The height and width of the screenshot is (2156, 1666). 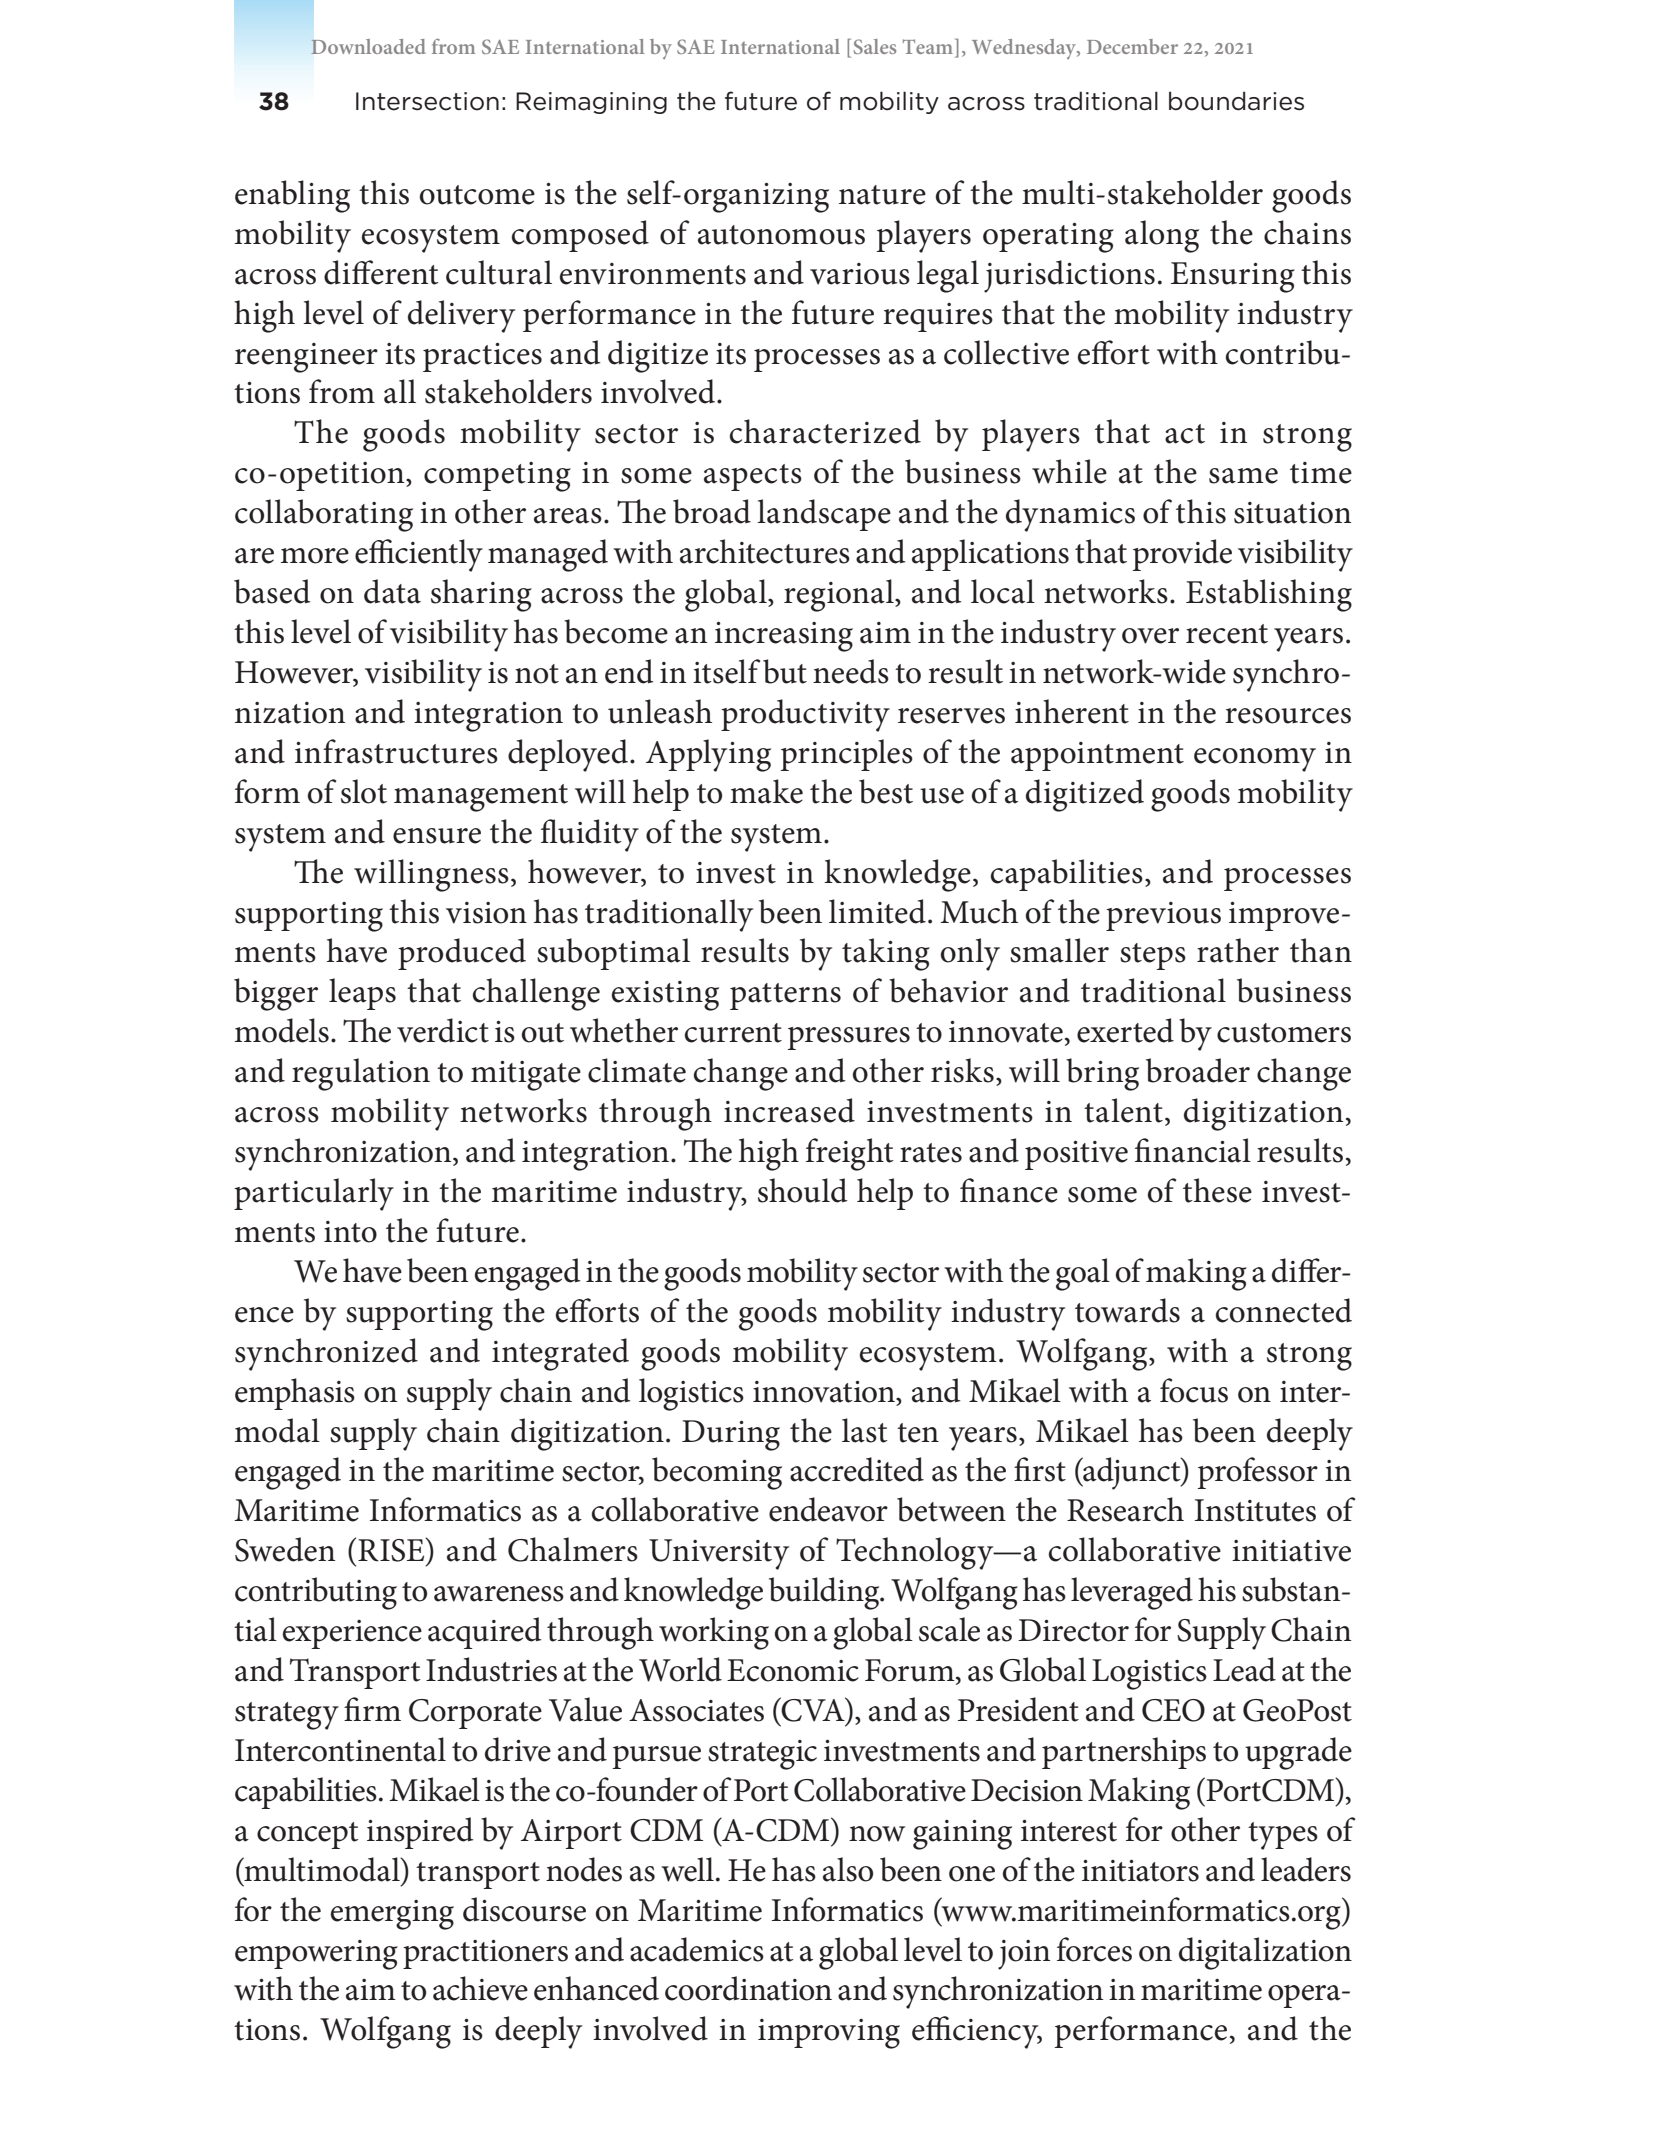 I want to click on endeavor, so click(x=828, y=1509).
